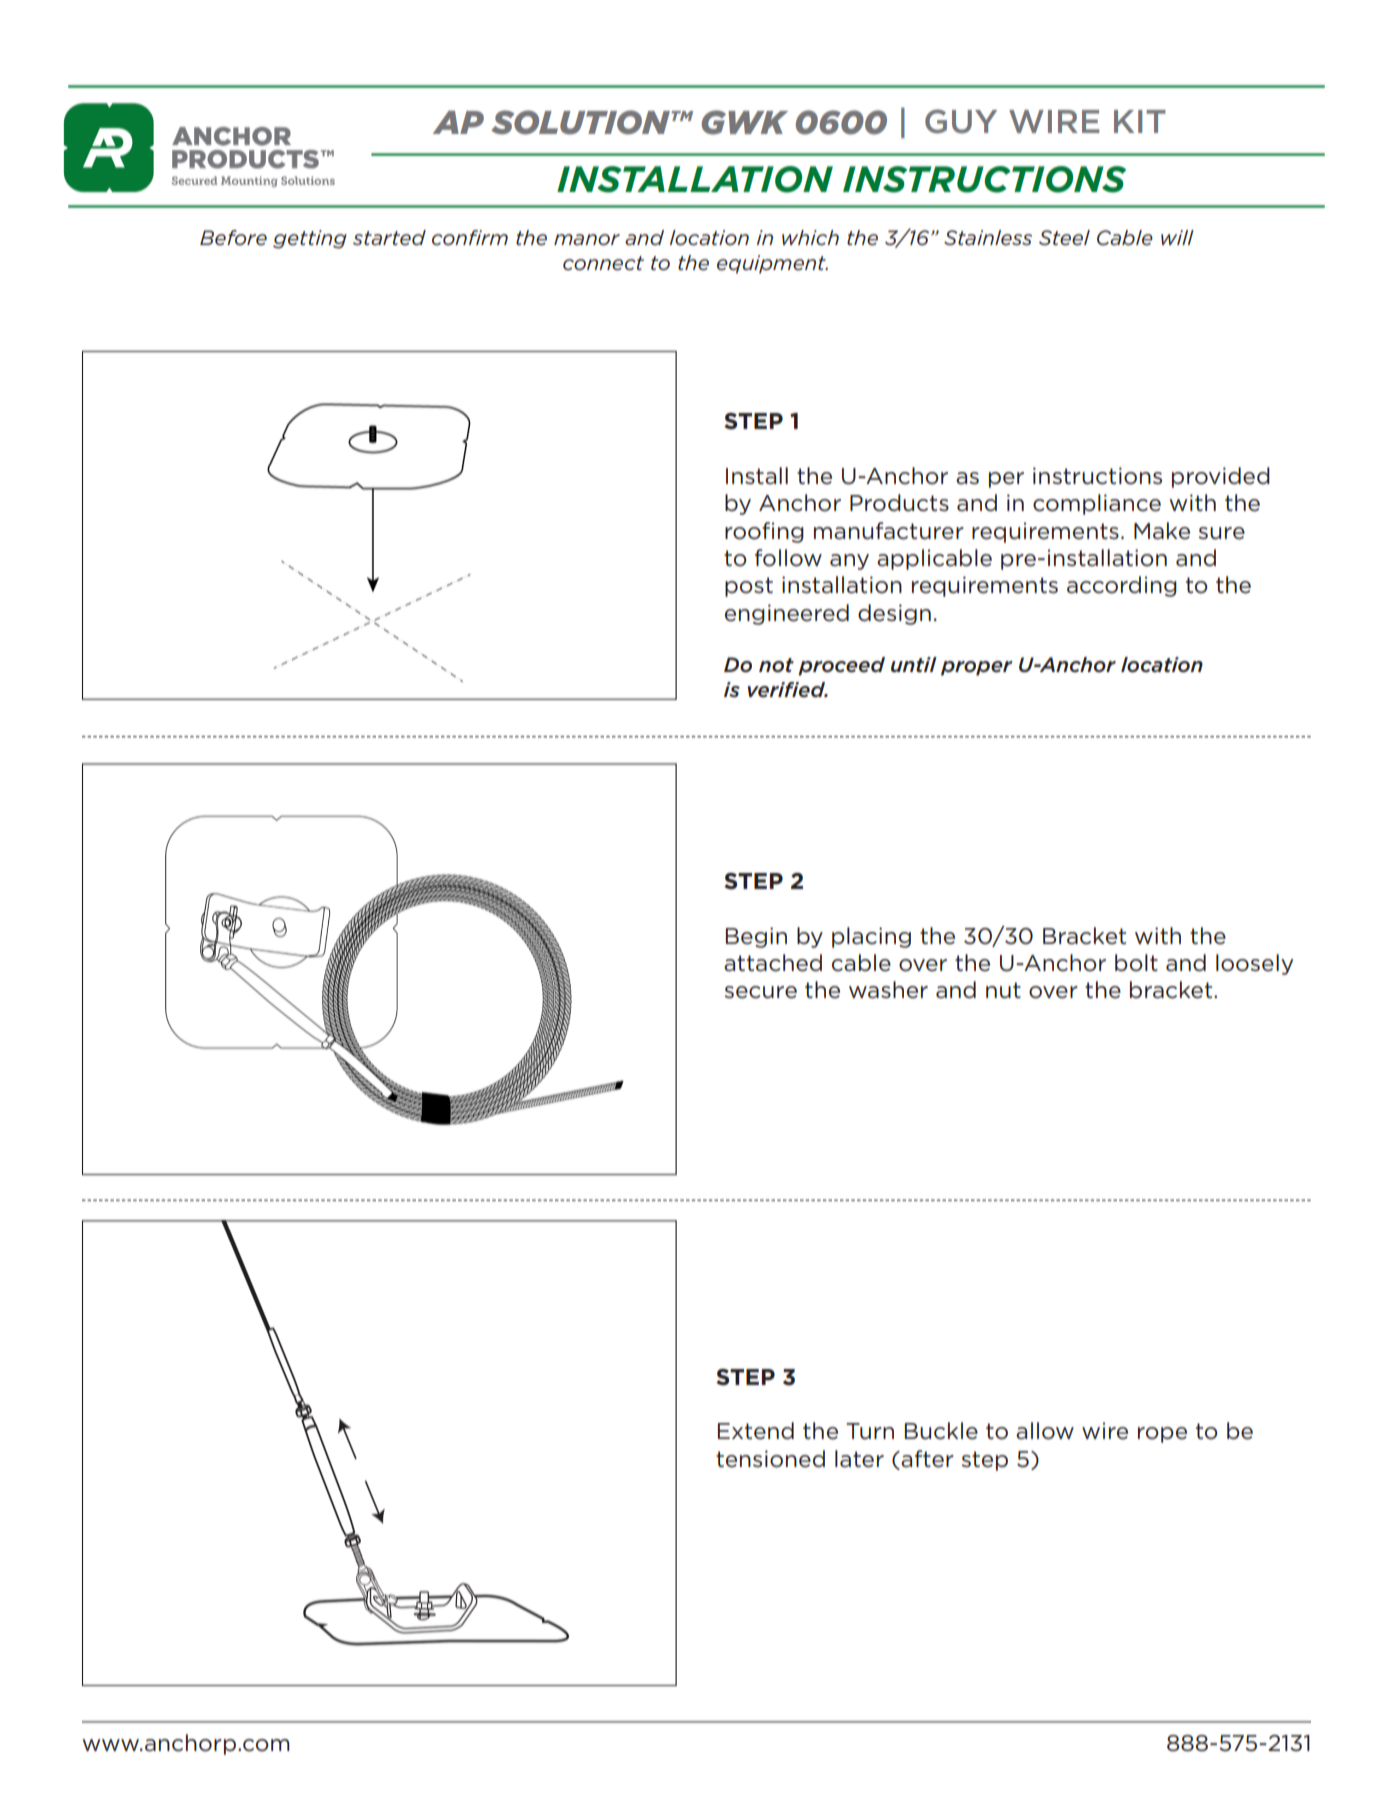 The width and height of the document is (1393, 1803). What do you see at coordinates (756, 1431) in the document?
I see `Extend` at bounding box center [756, 1431].
